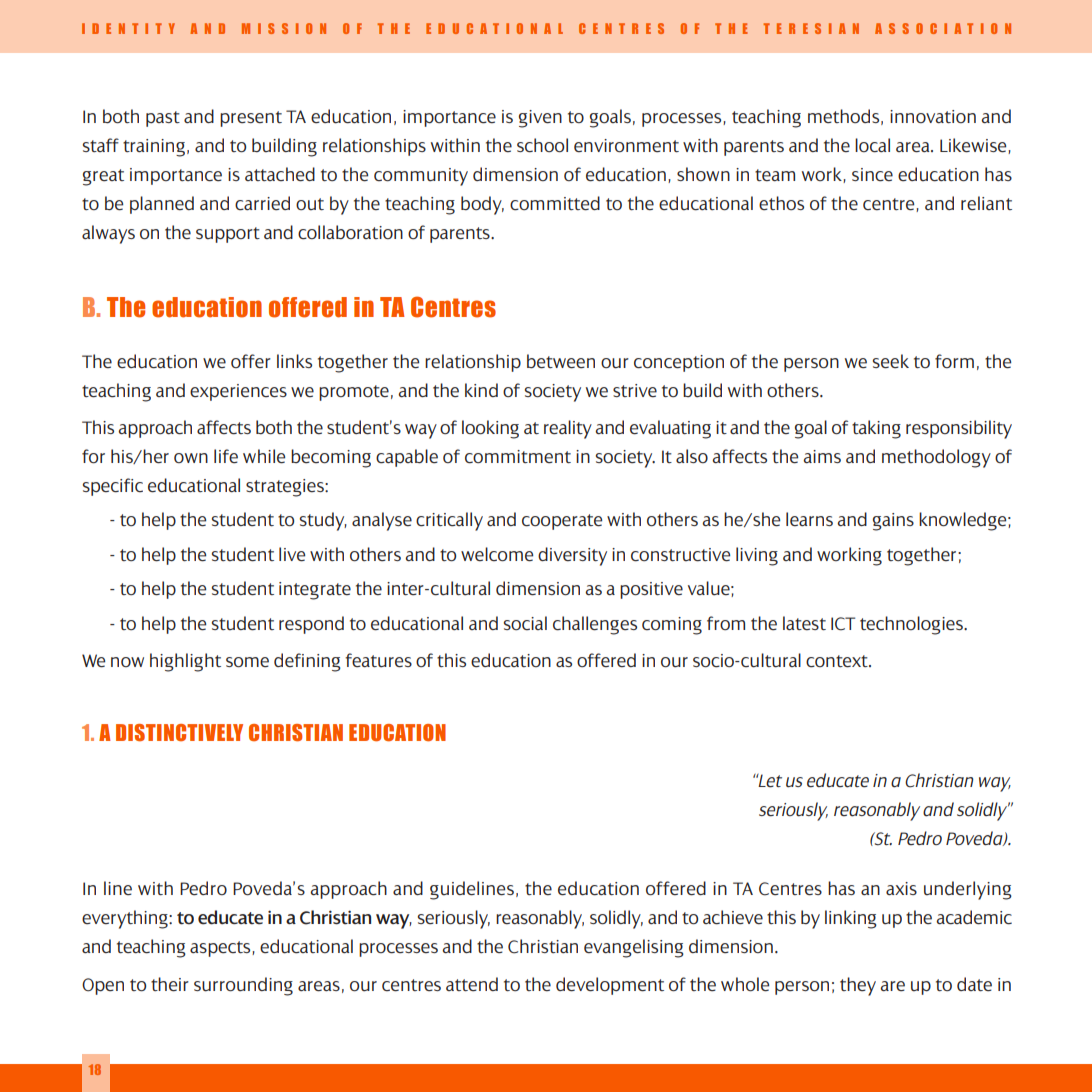 The height and width of the page is (1092, 1092). What do you see at coordinates (221, 949) in the page?
I see `aspects` at bounding box center [221, 949].
